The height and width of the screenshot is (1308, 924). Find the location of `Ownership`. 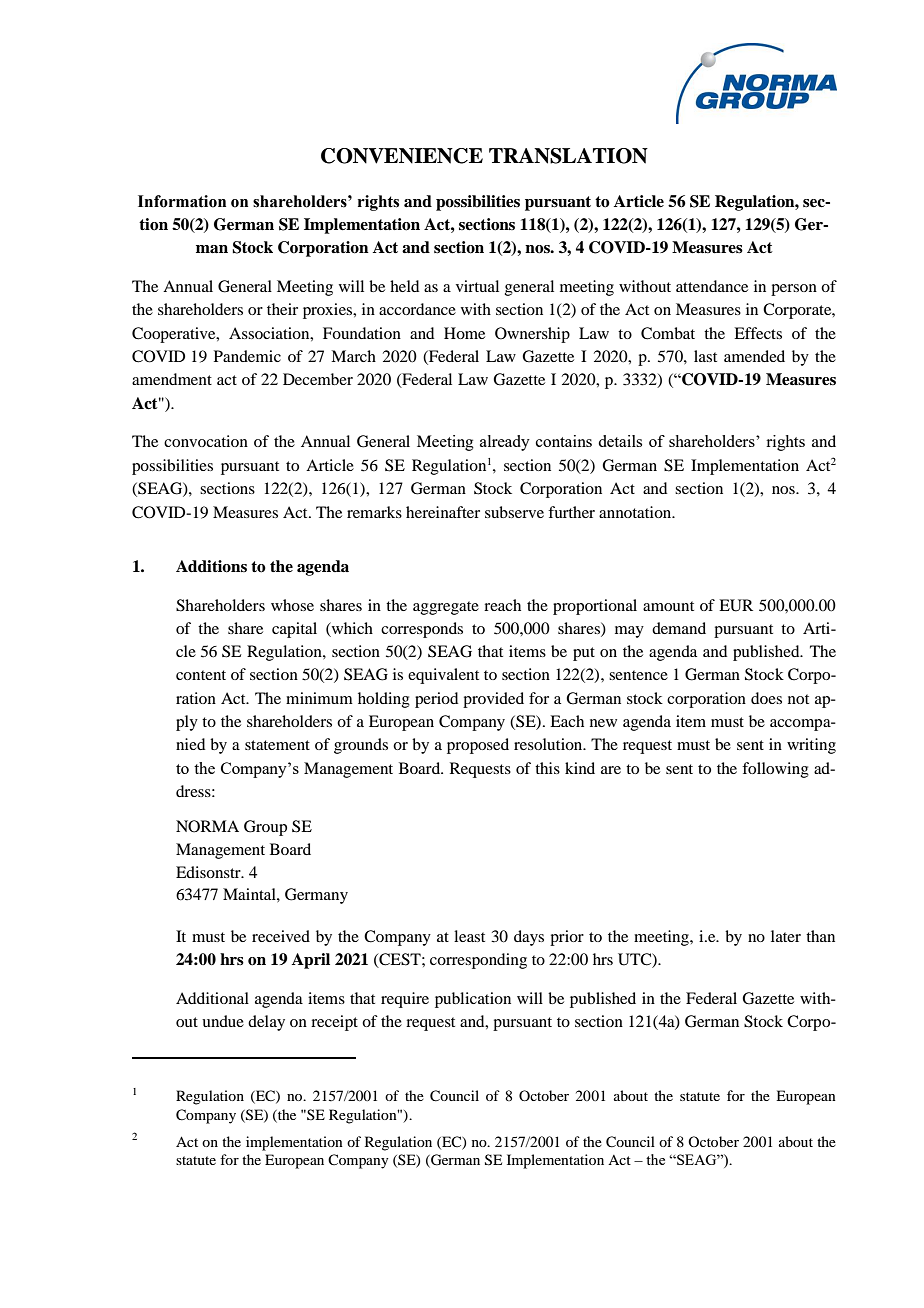

Ownership is located at coordinates (532, 335).
